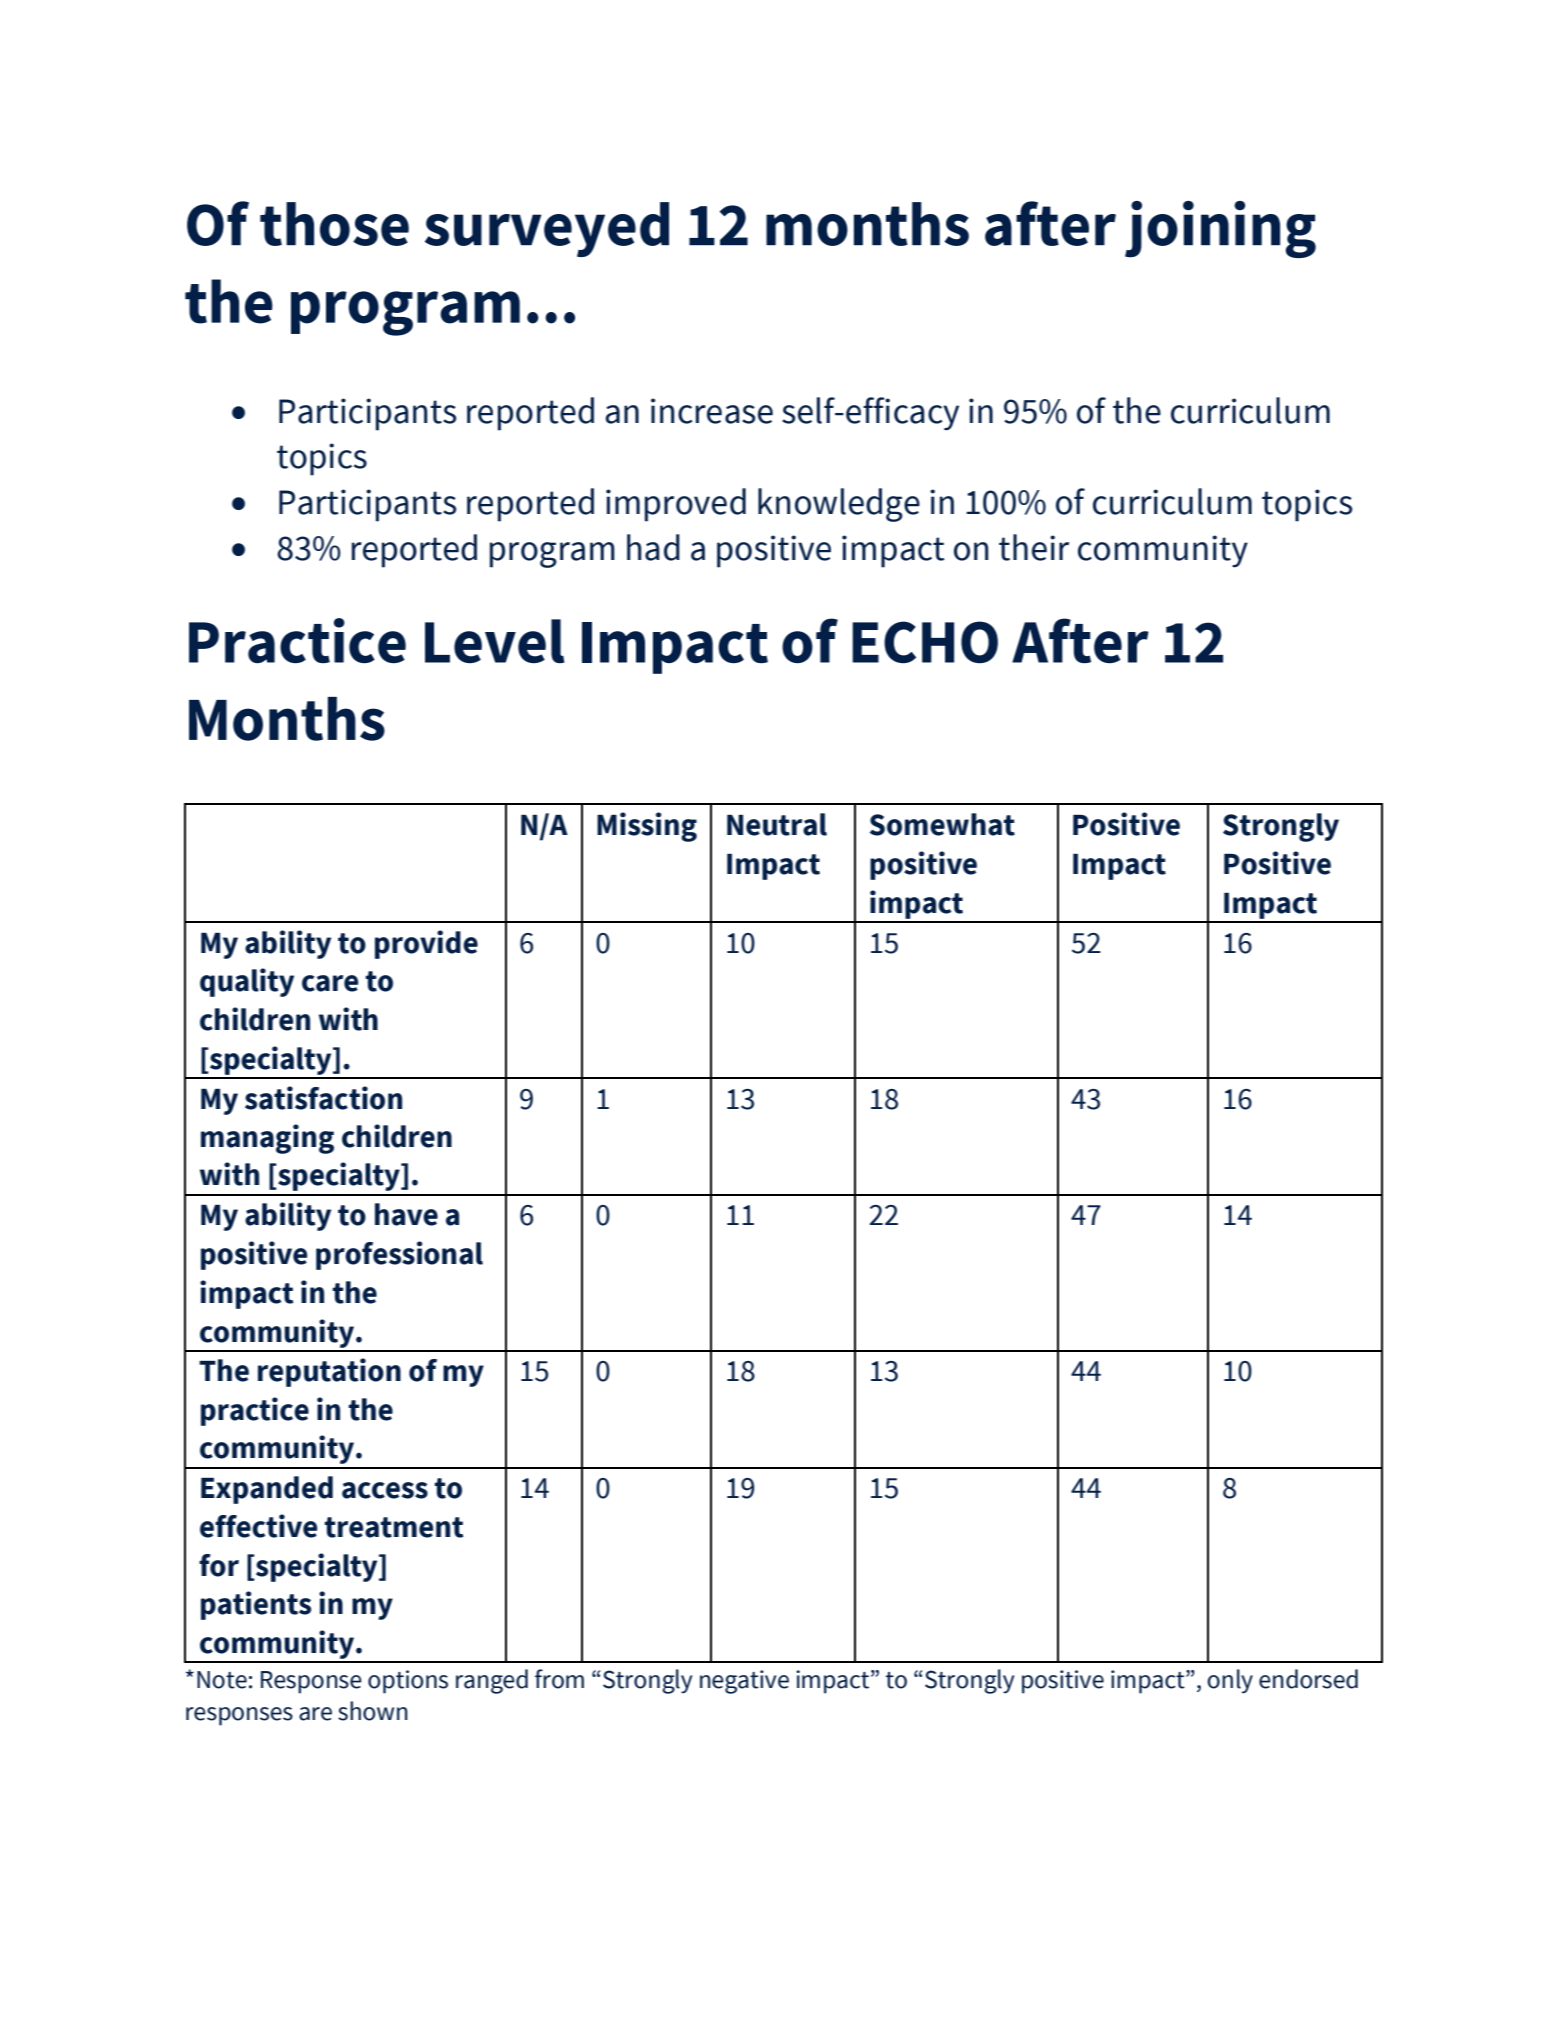 The height and width of the image is (2028, 1567). Describe the element at coordinates (744, 1682) in the image. I see `negative` at that location.
